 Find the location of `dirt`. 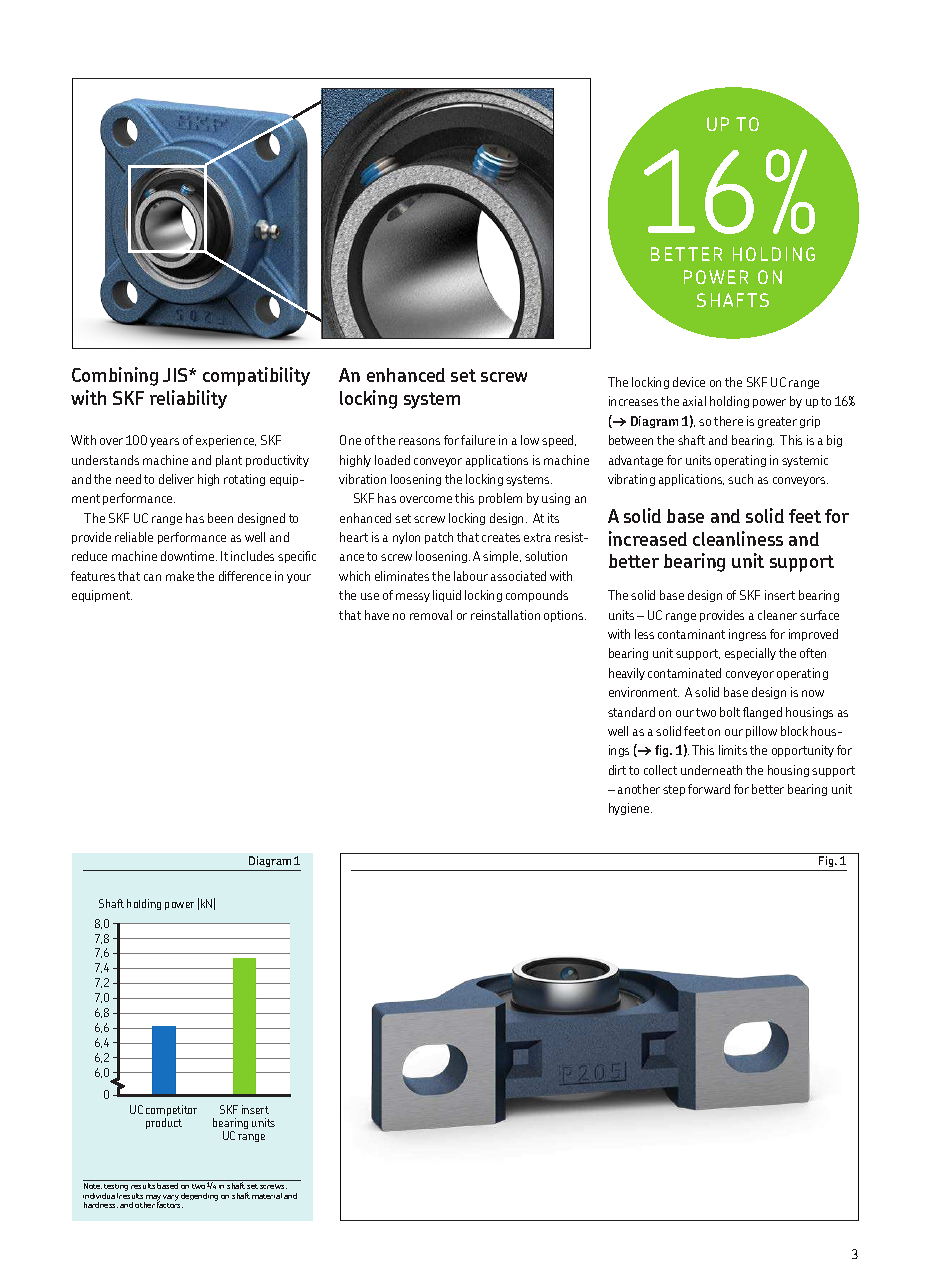

dirt is located at coordinates (617, 770).
